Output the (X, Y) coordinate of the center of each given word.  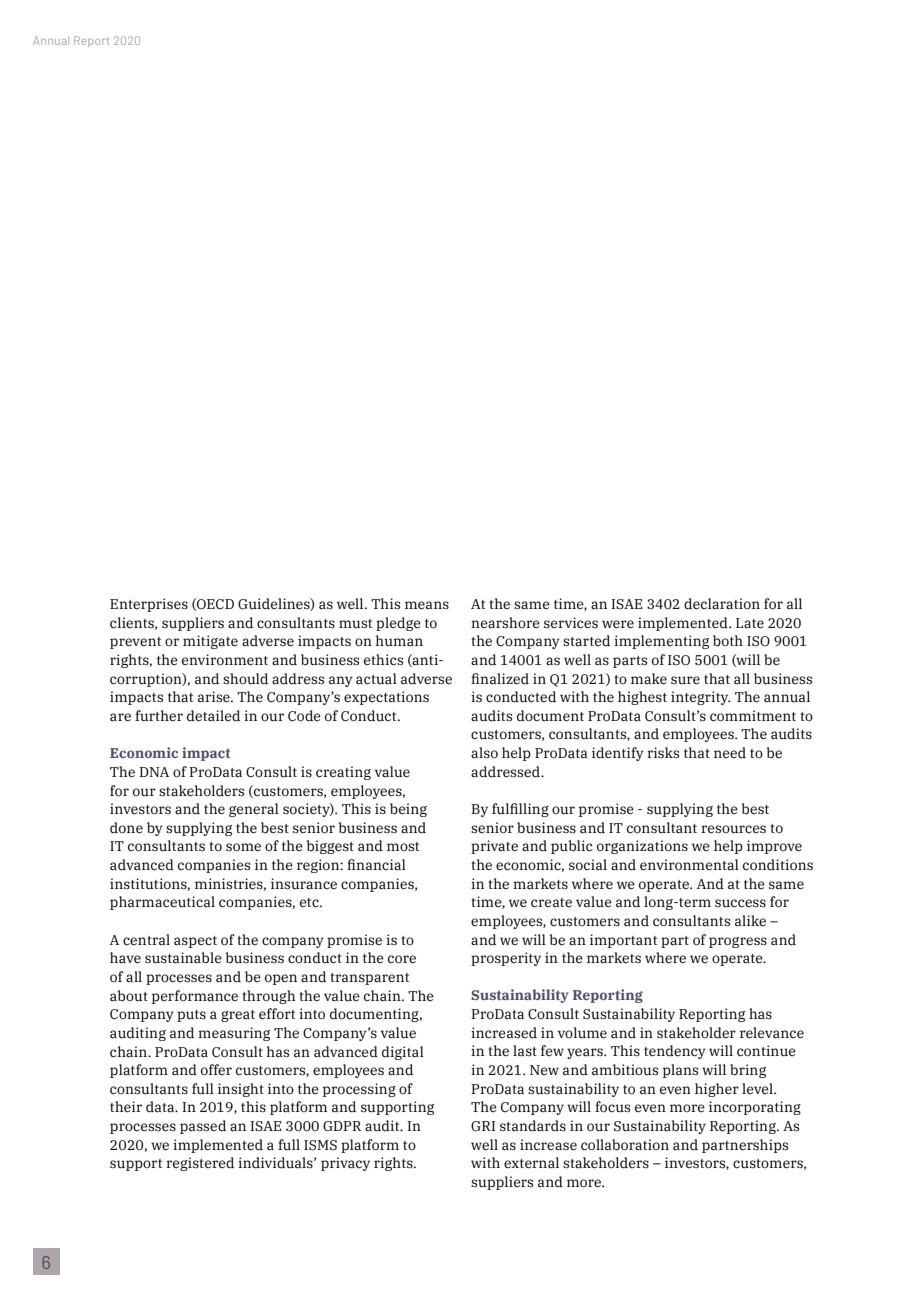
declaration (722, 604)
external (531, 1163)
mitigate (210, 642)
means (427, 605)
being (408, 810)
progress (738, 942)
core (402, 959)
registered (200, 1164)
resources (733, 829)
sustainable (183, 958)
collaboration (625, 1145)
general (254, 810)
